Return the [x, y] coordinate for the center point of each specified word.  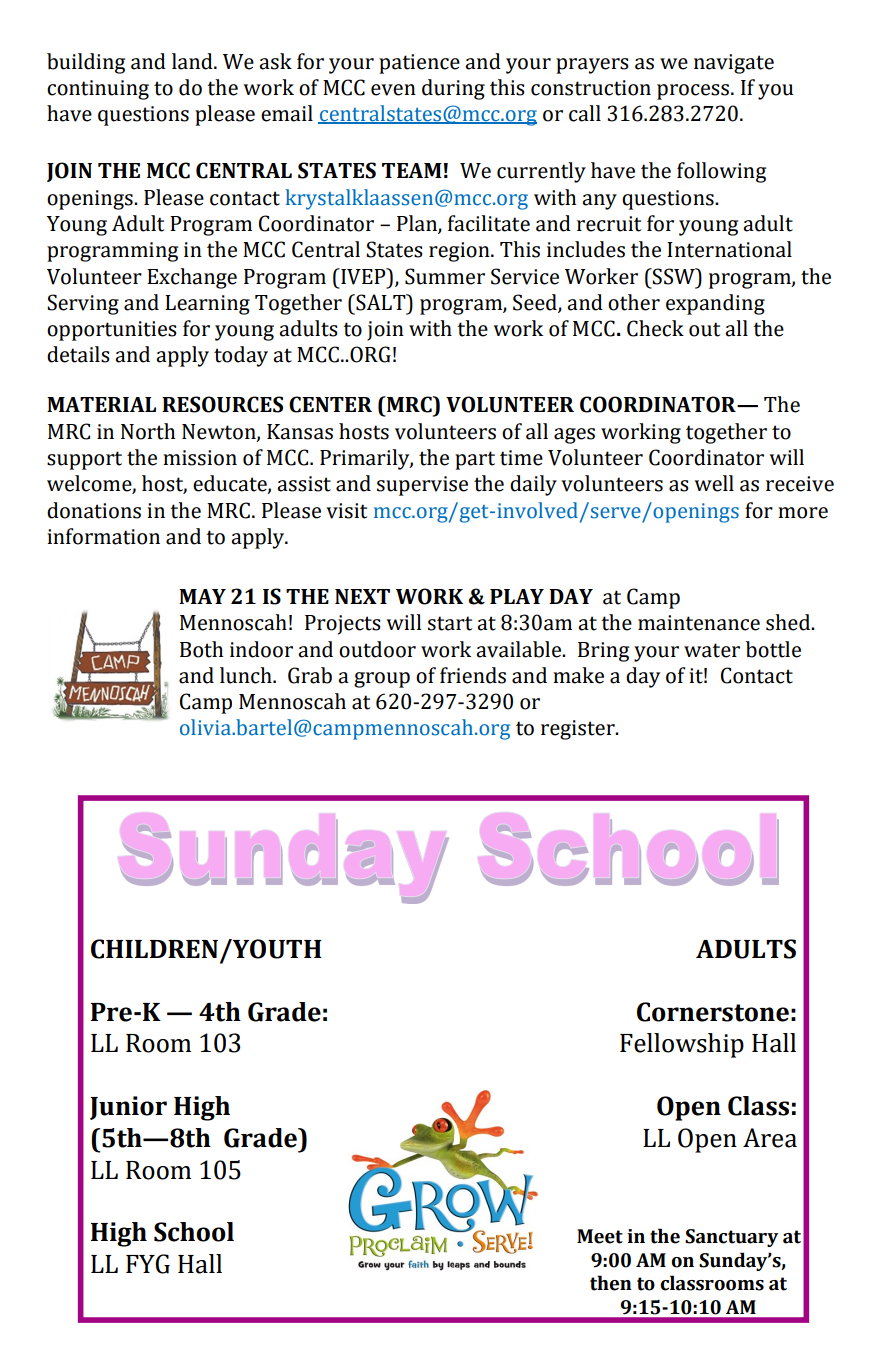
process [694, 92]
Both [201, 649]
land [193, 61]
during [453, 89]
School [194, 1232]
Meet [600, 1236]
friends [473, 675]
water [712, 650]
